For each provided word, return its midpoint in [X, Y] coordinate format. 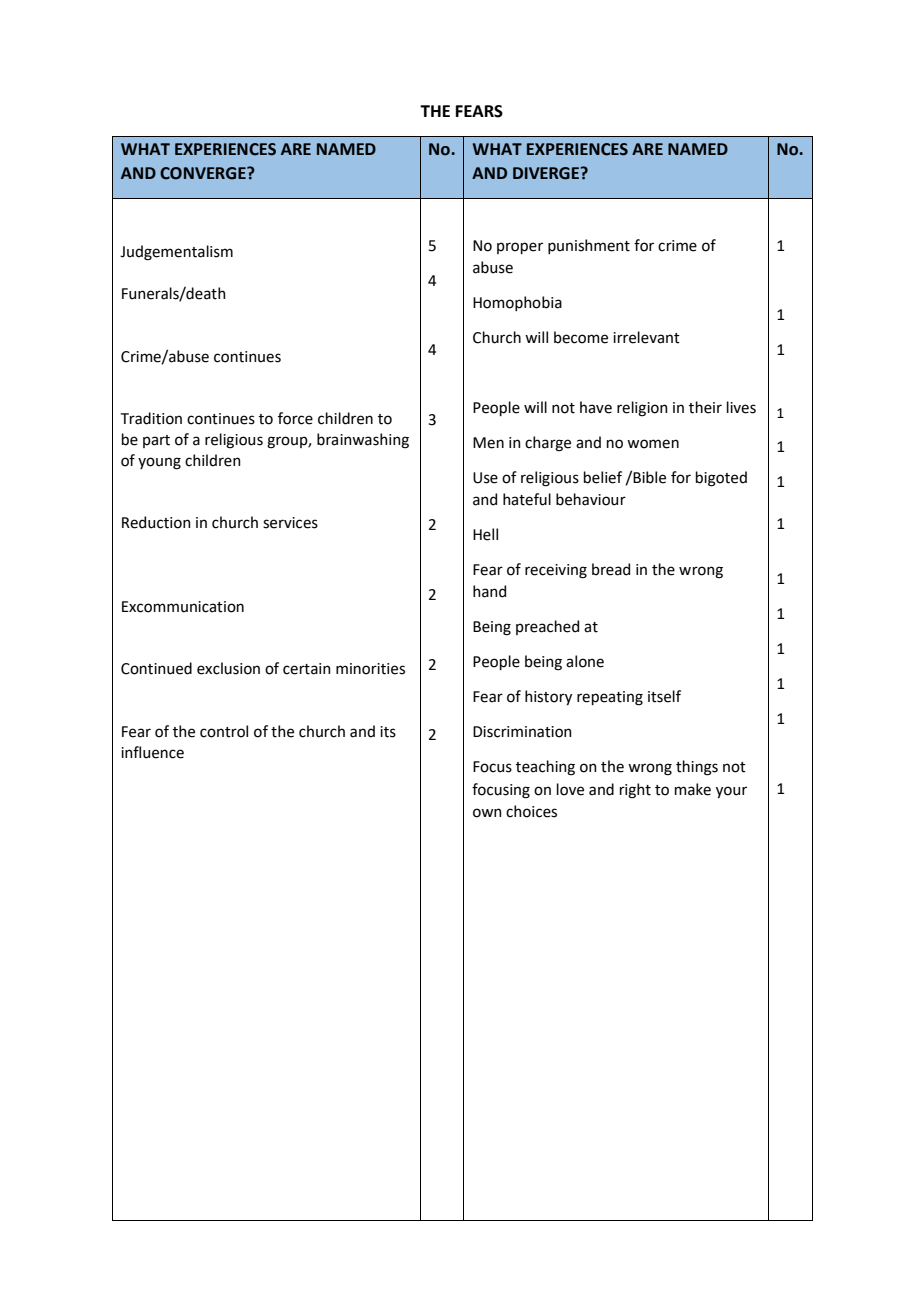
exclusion [228, 668]
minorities [370, 669]
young [159, 463]
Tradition [151, 418]
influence [152, 752]
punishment [589, 246]
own [487, 813]
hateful [527, 499]
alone [585, 661]
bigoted [721, 479]
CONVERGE [204, 173]
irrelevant [646, 337]
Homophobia [517, 303]
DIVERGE [547, 173]
